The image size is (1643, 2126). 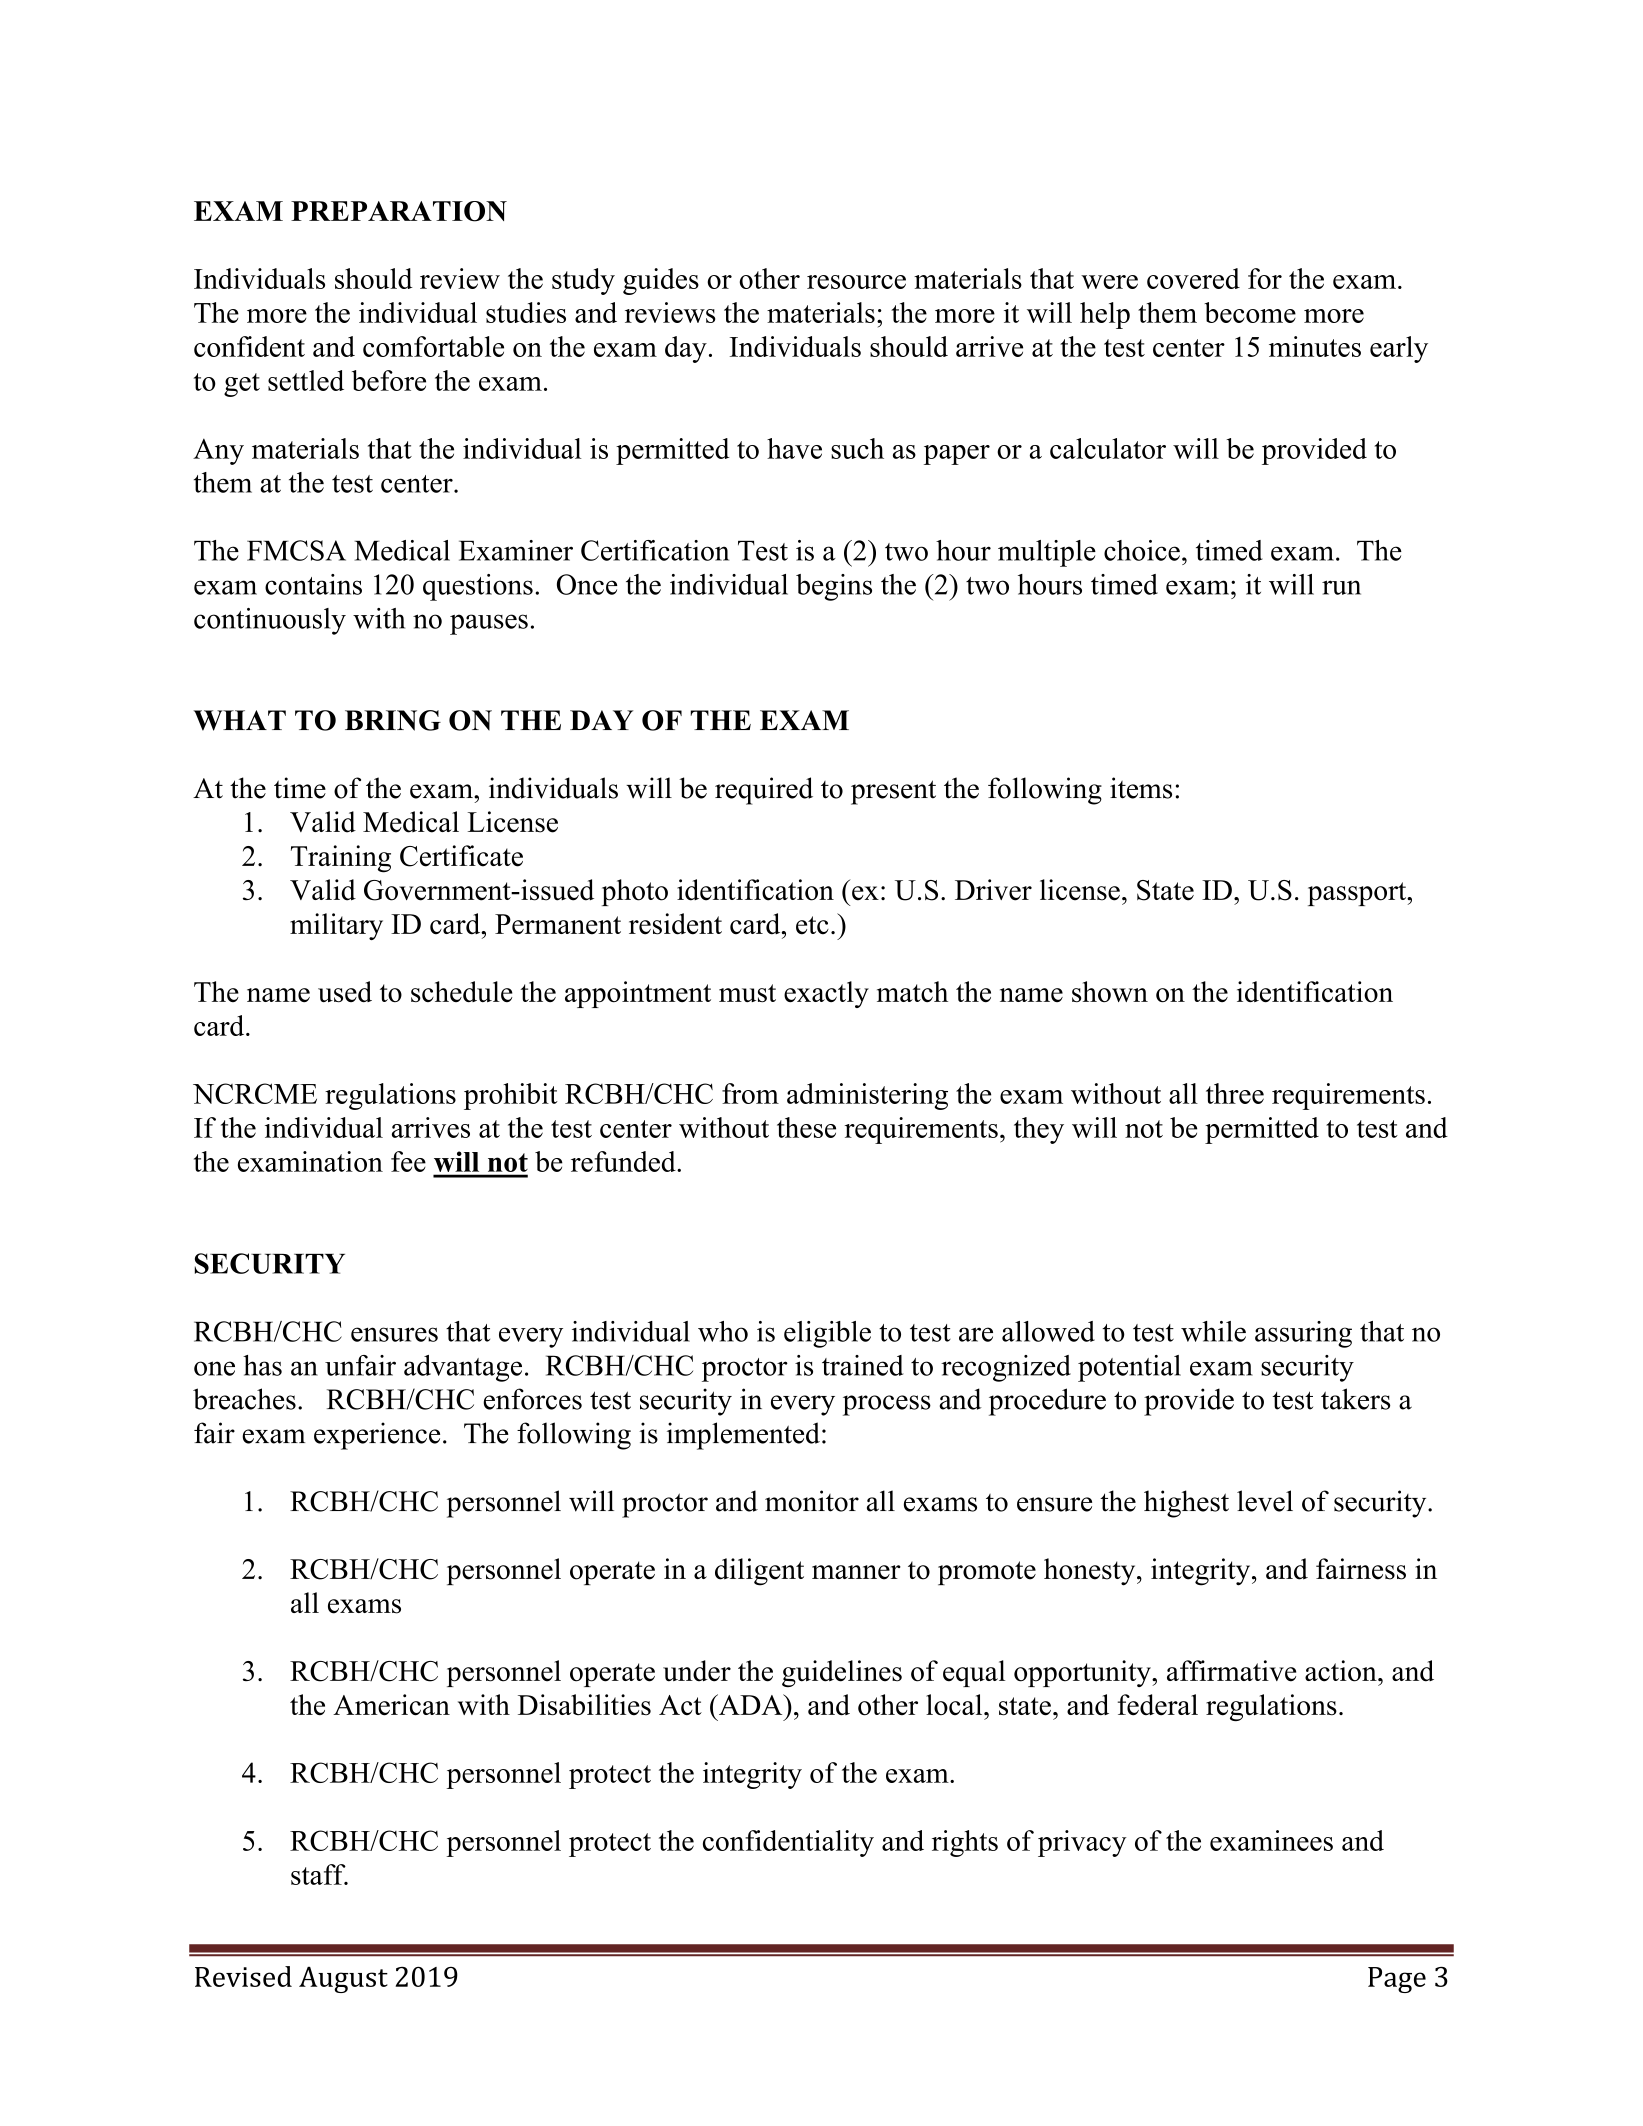 I want to click on Page, so click(x=1397, y=1980).
